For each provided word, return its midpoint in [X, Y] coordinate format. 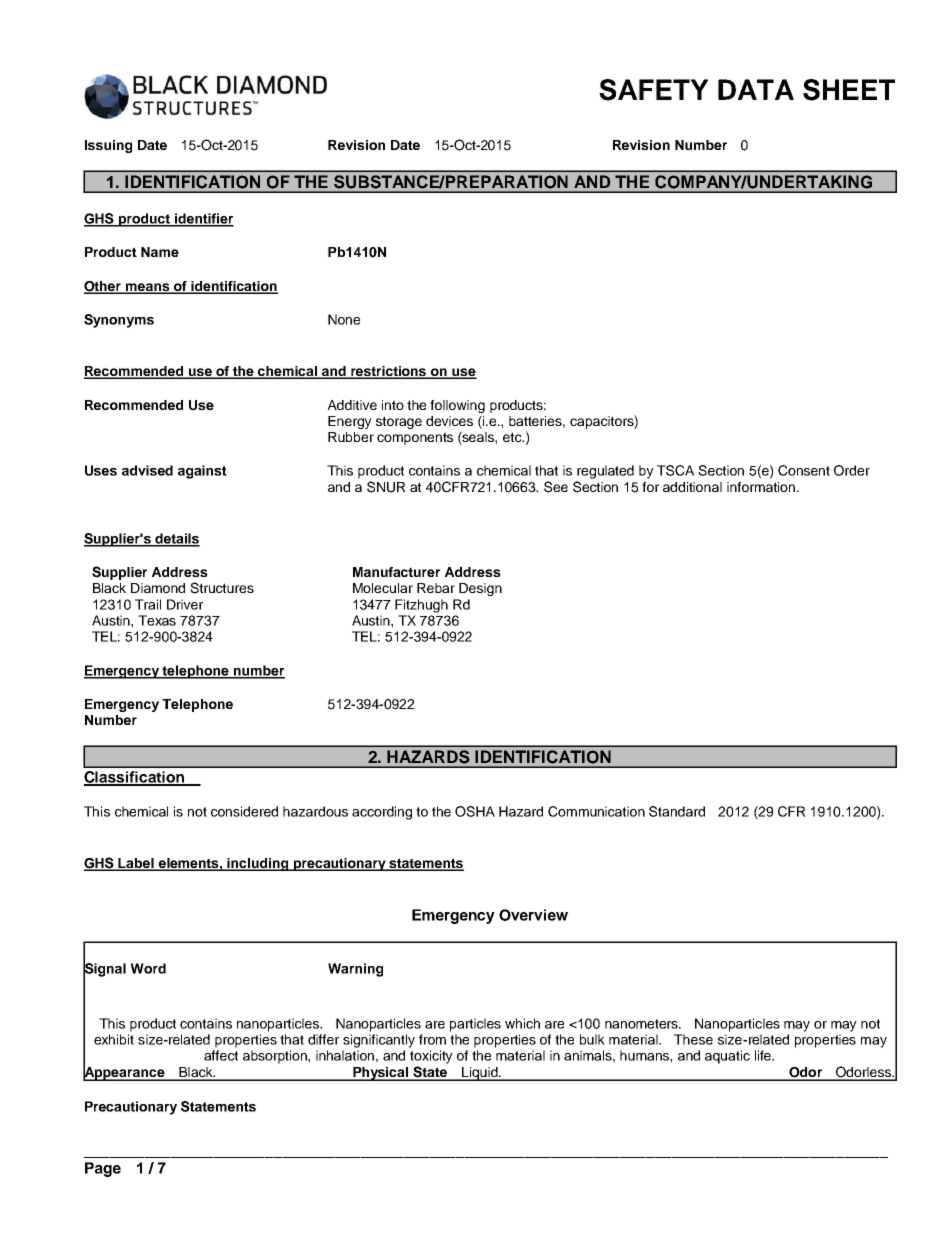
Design [480, 589]
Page [103, 1169]
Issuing [108, 146]
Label [136, 864]
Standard [677, 811]
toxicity [431, 1057]
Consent [804, 470]
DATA [756, 89]
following [457, 406]
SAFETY [653, 90]
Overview [533, 915]
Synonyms [119, 321]
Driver [185, 604]
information [761, 487]
